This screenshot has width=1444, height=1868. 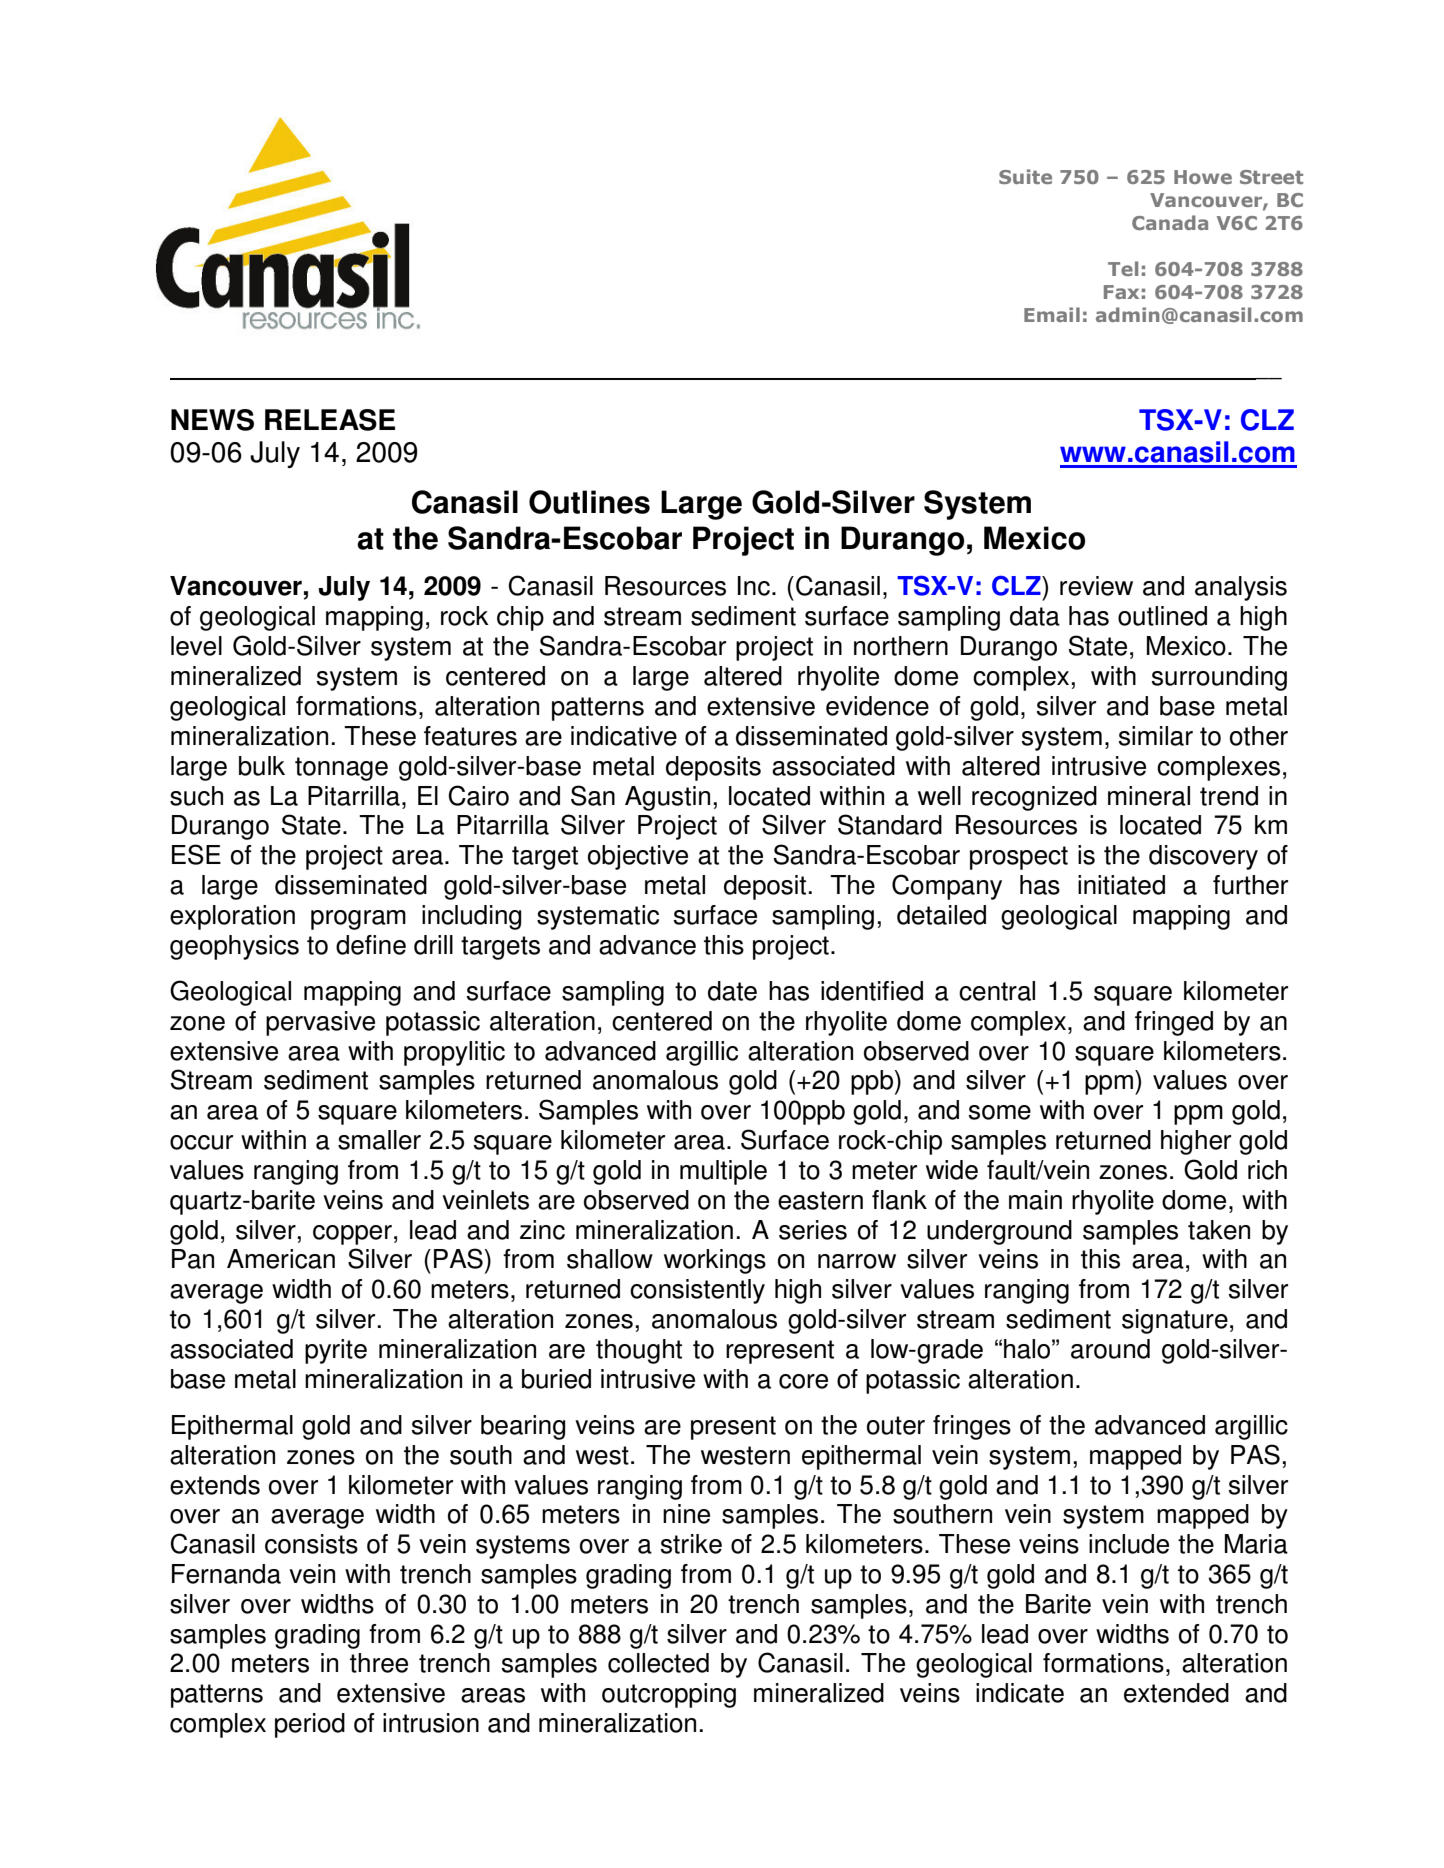 I want to click on three, so click(x=379, y=1663).
